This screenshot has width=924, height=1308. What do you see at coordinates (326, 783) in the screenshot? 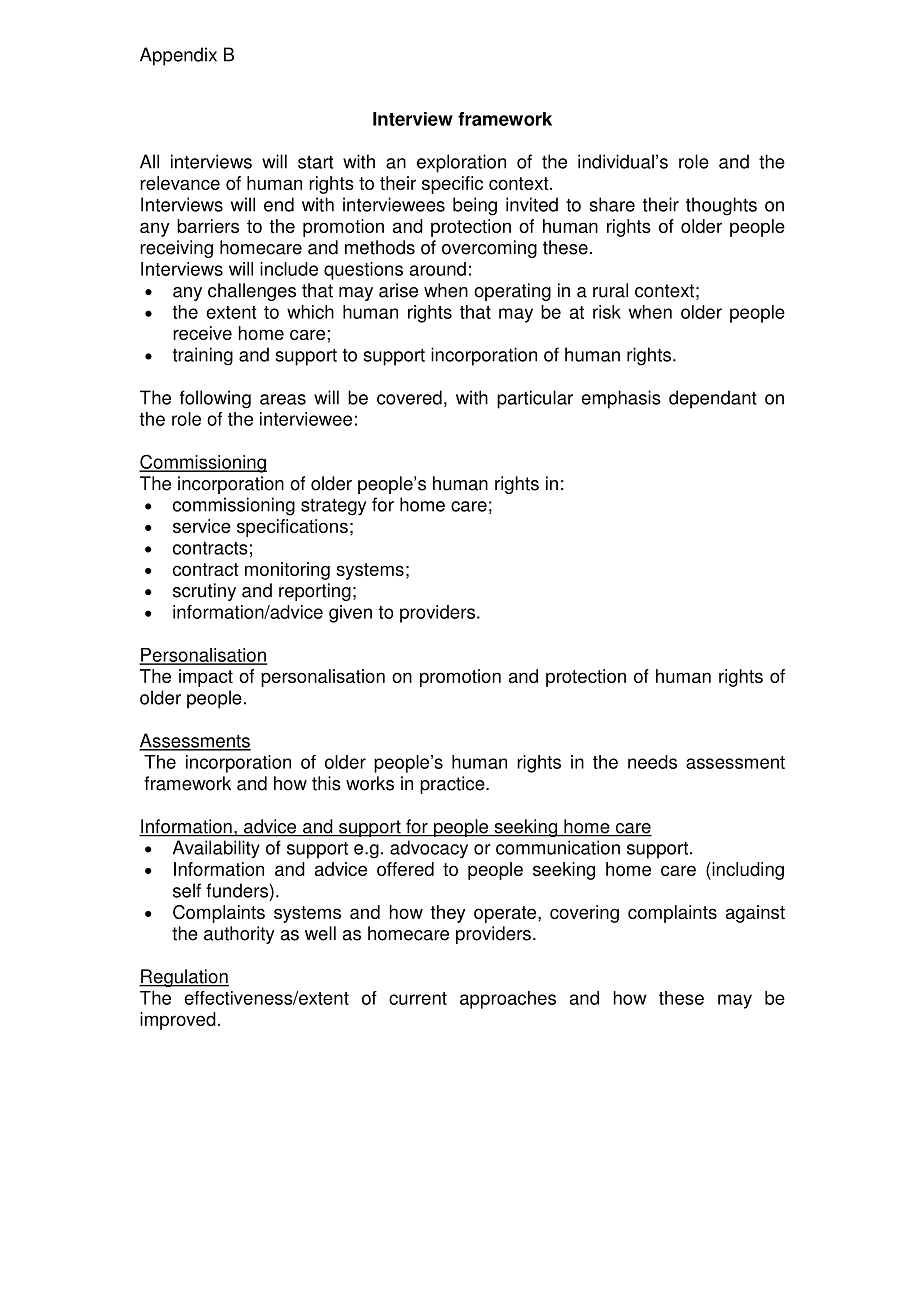
I see `this` at bounding box center [326, 783].
